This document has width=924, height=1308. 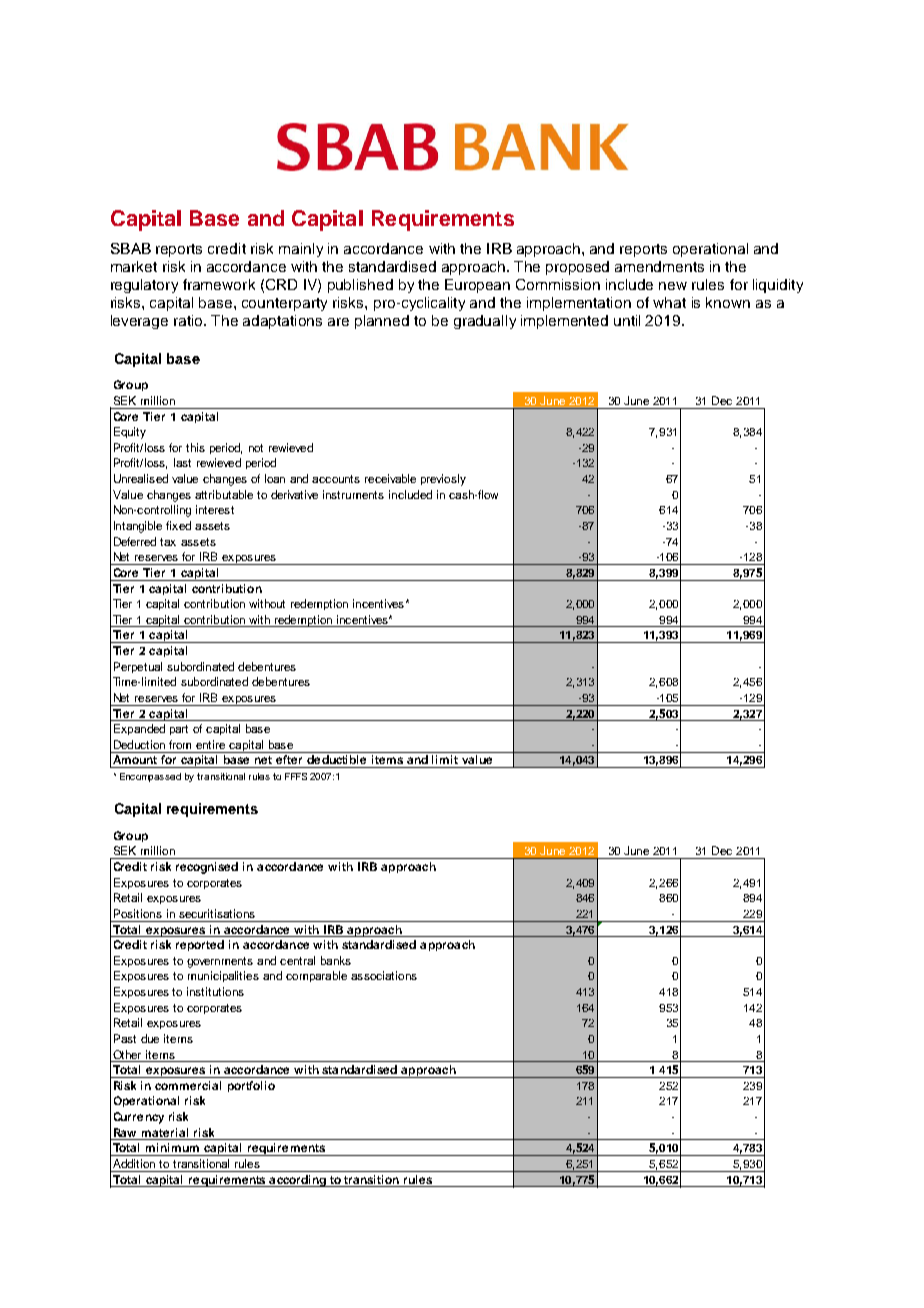 What do you see at coordinates (390, 478) in the document?
I see `receivable` at bounding box center [390, 478].
